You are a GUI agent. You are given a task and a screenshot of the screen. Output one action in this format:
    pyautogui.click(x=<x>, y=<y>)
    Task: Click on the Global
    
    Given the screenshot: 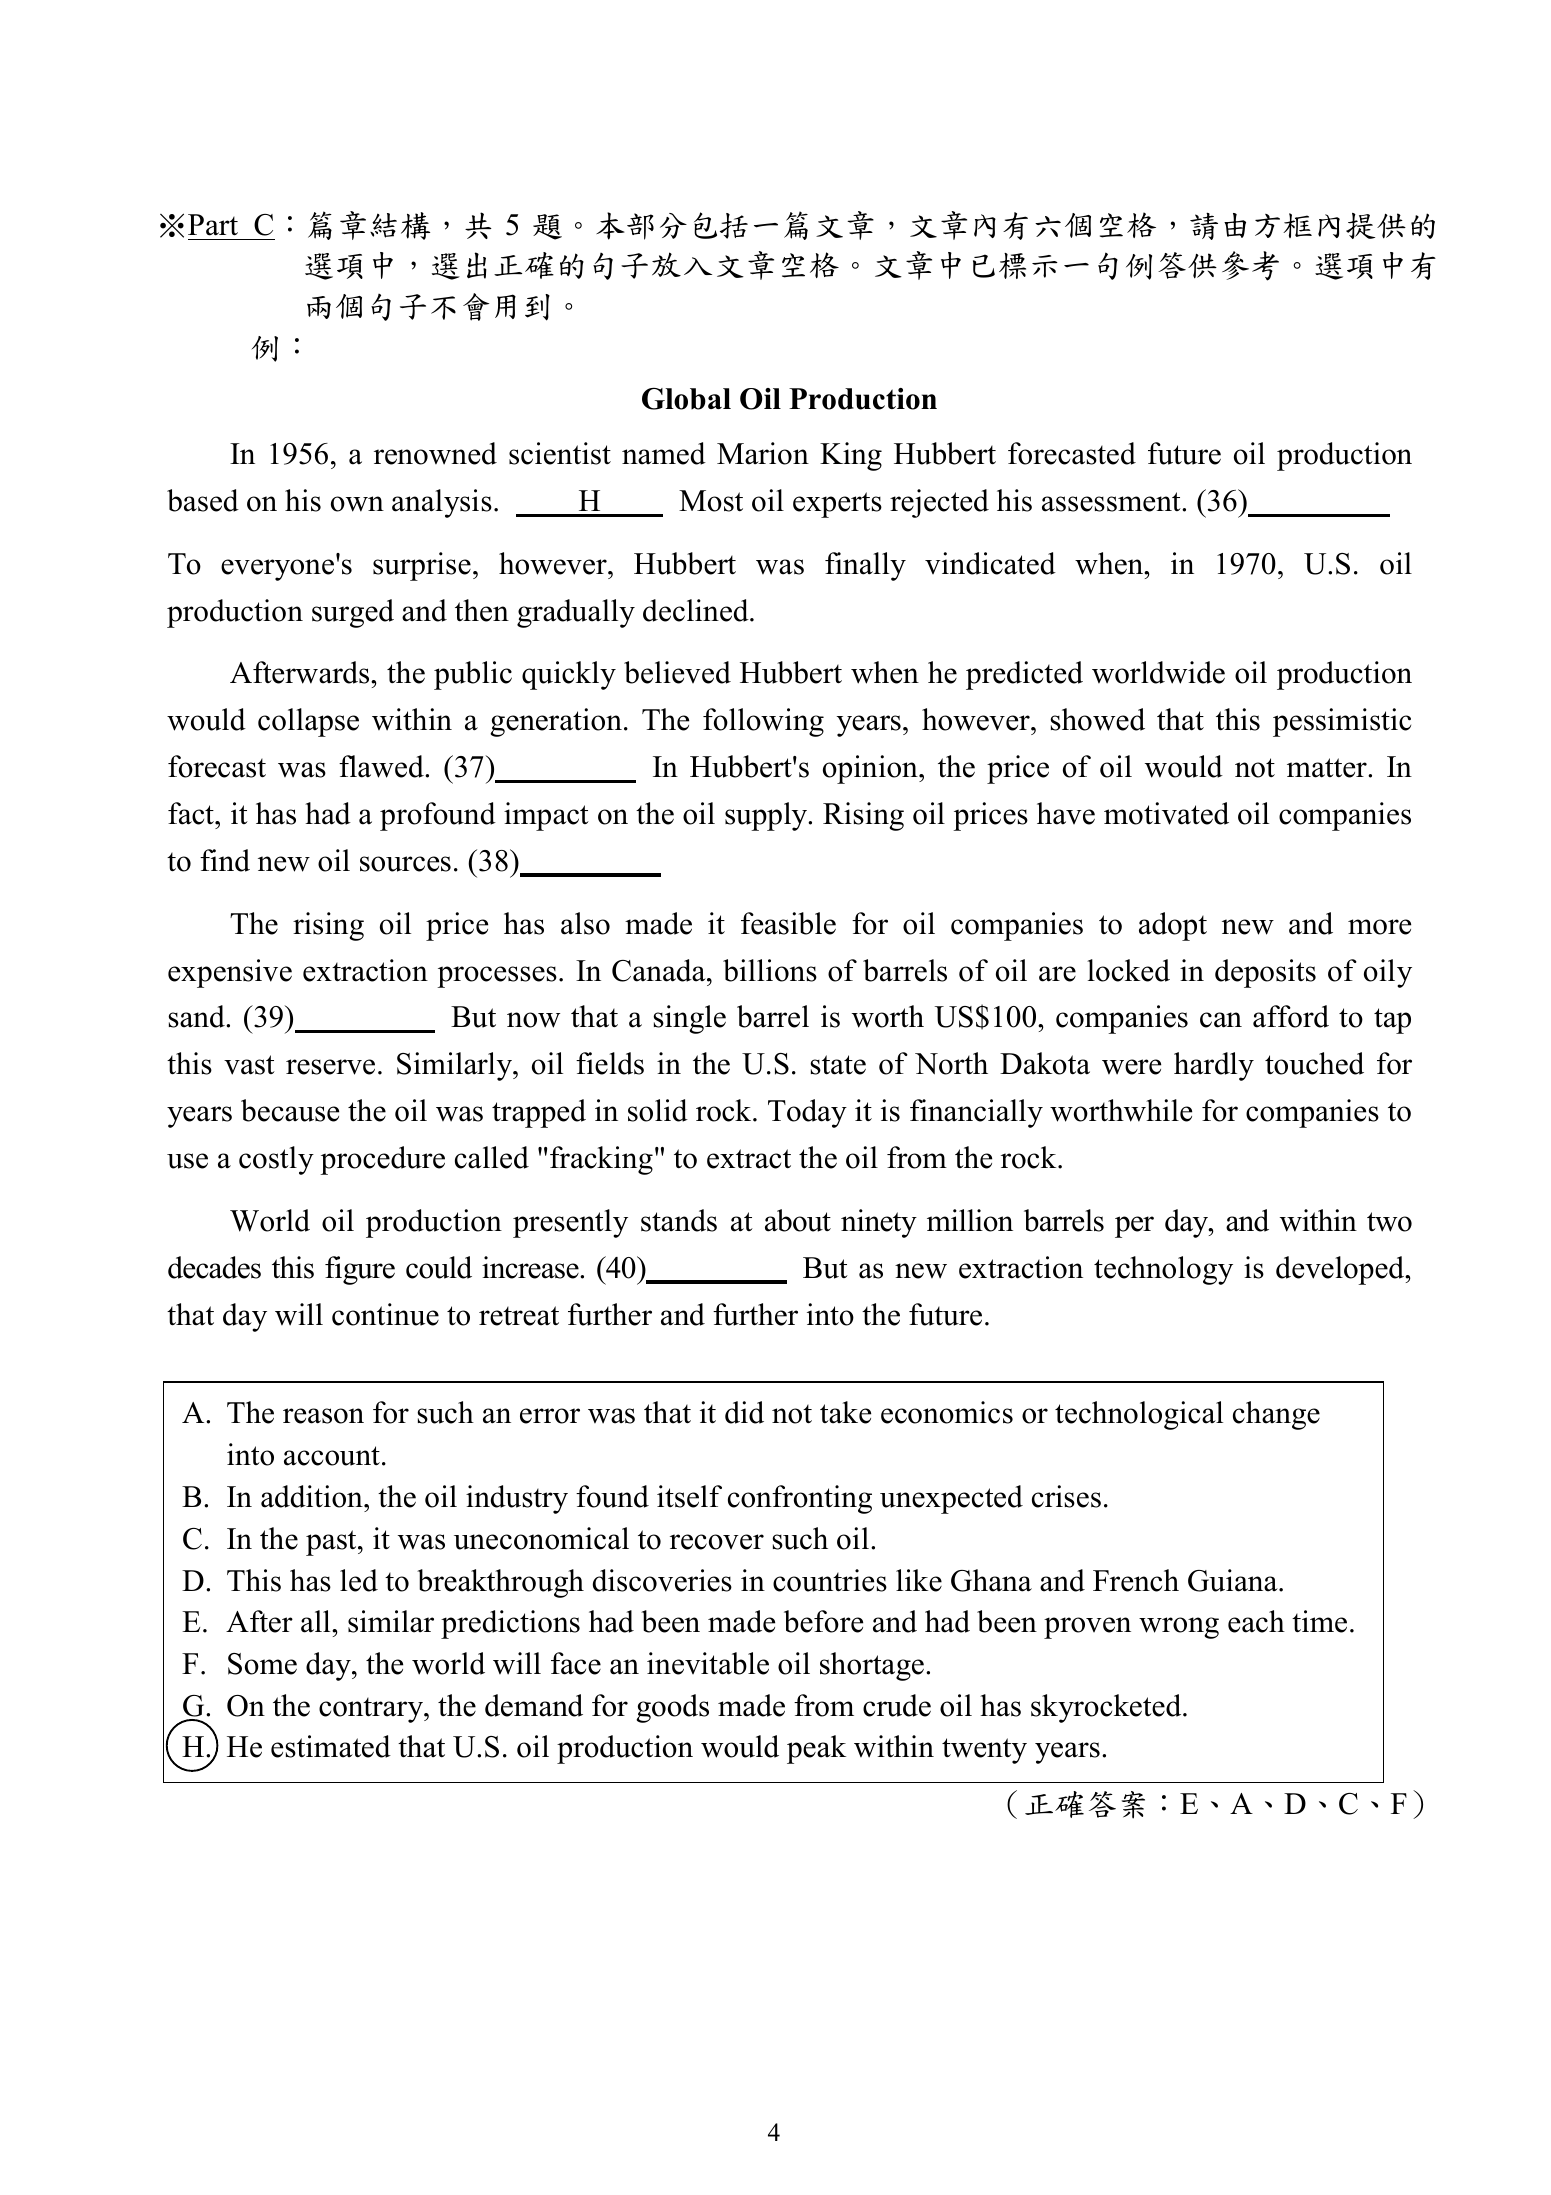 What is the action you would take?
    pyautogui.click(x=686, y=399)
